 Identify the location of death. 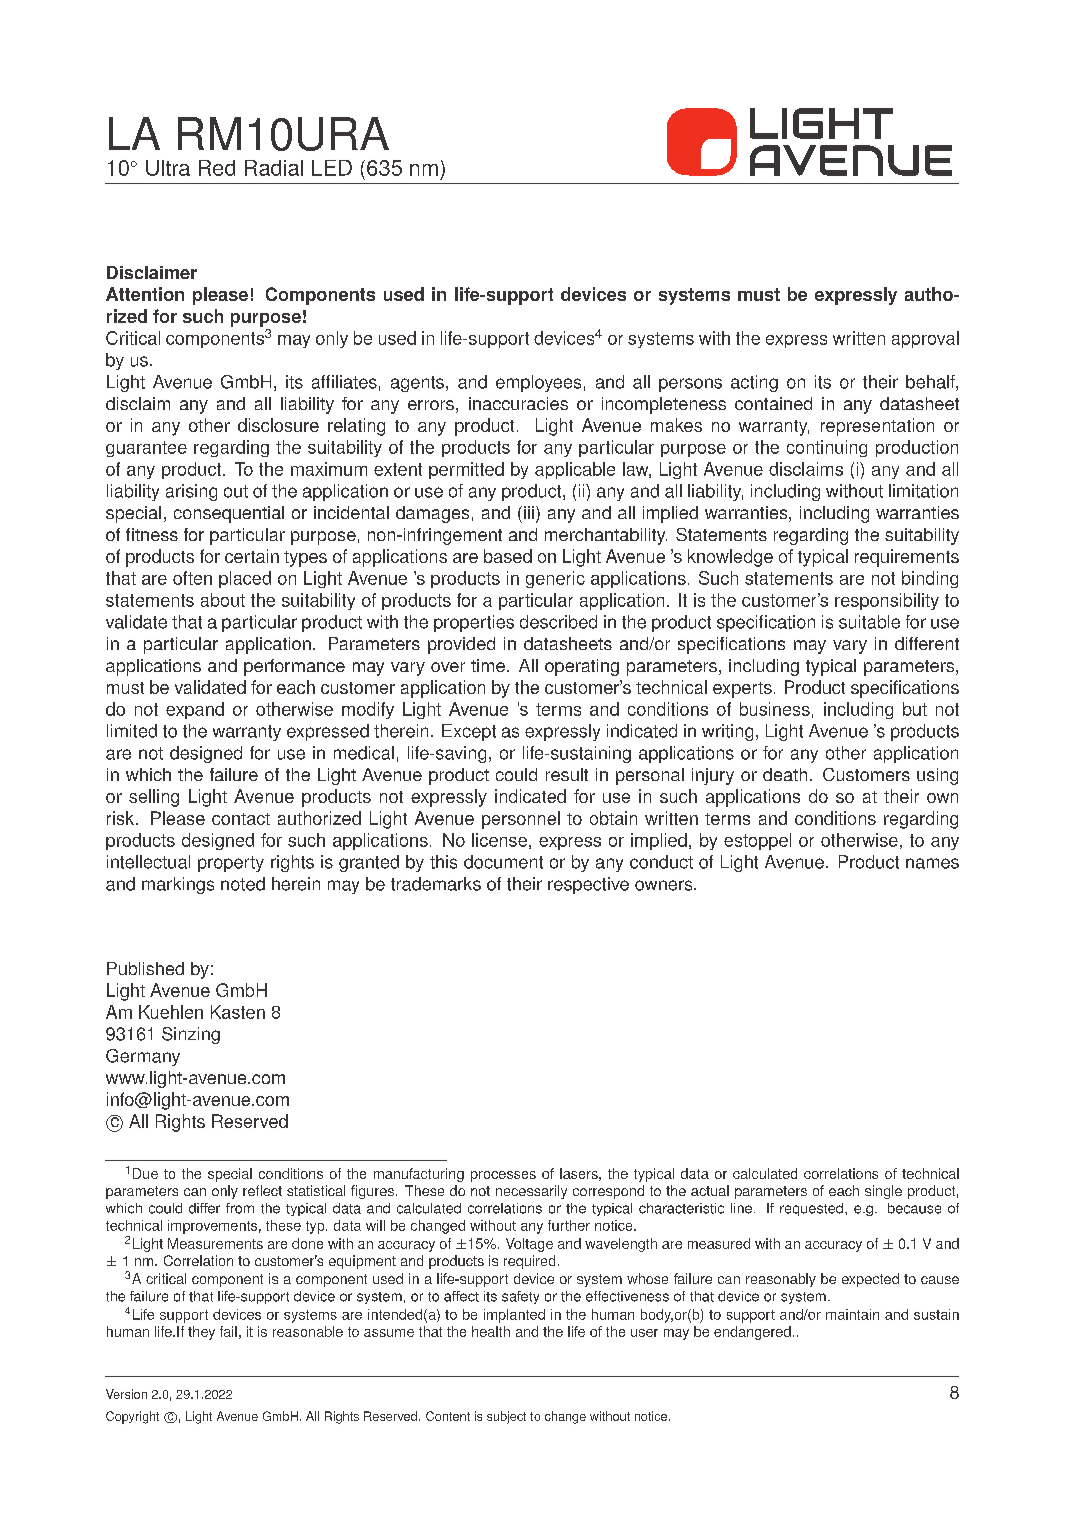
(785, 774).
